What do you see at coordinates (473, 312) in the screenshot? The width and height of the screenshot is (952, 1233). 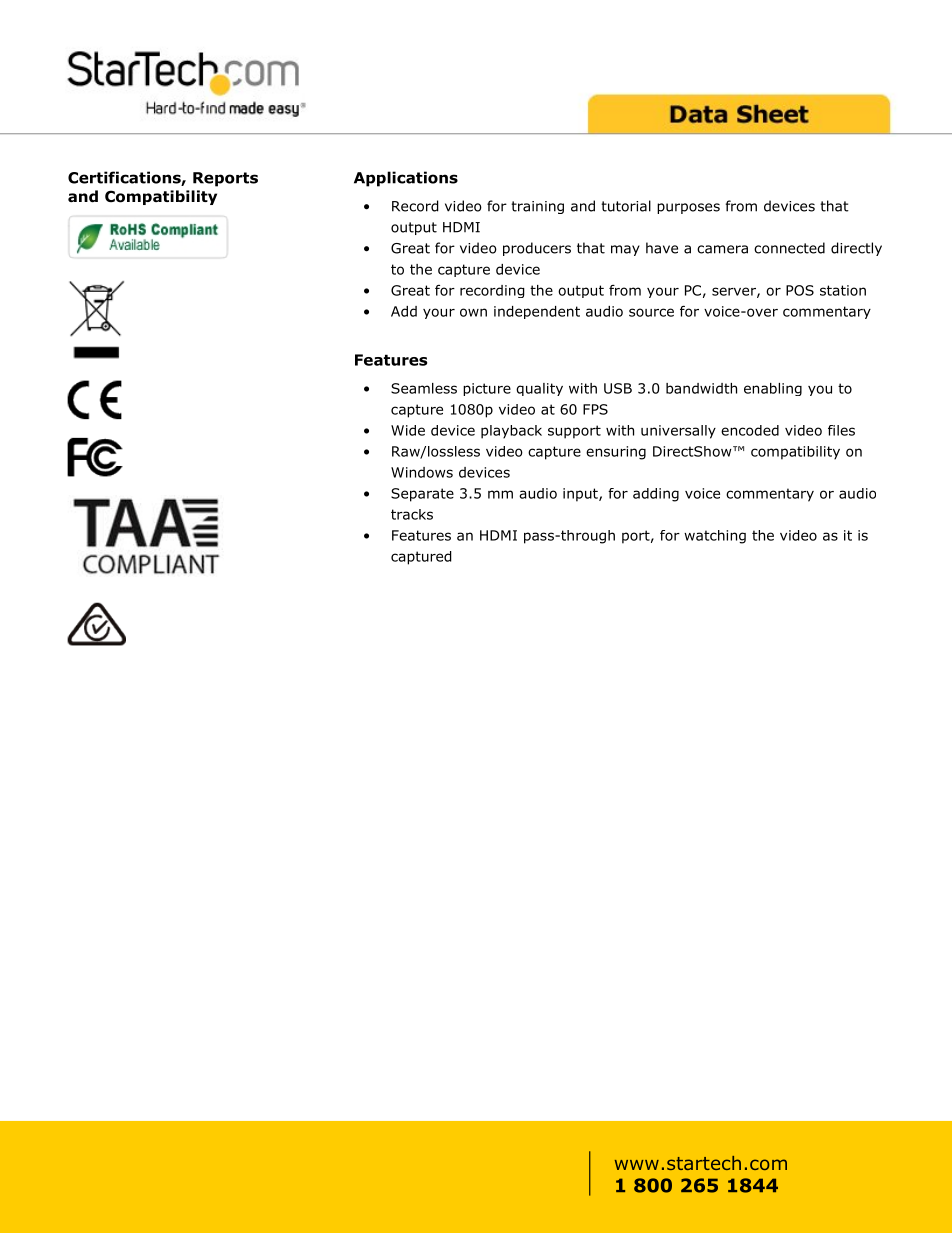 I see `own` at bounding box center [473, 312].
